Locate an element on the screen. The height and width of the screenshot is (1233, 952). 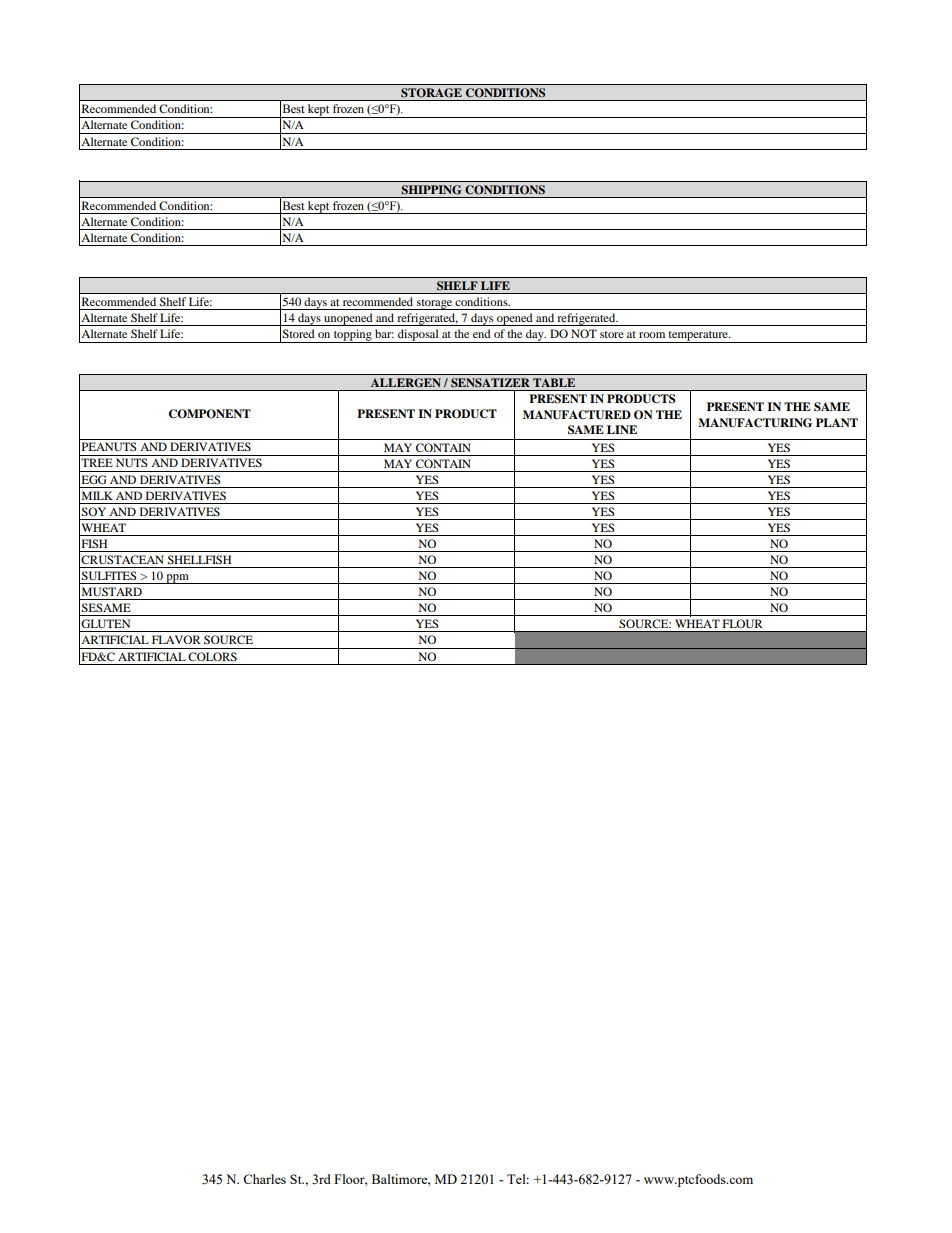
temperature is located at coordinates (698, 337).
